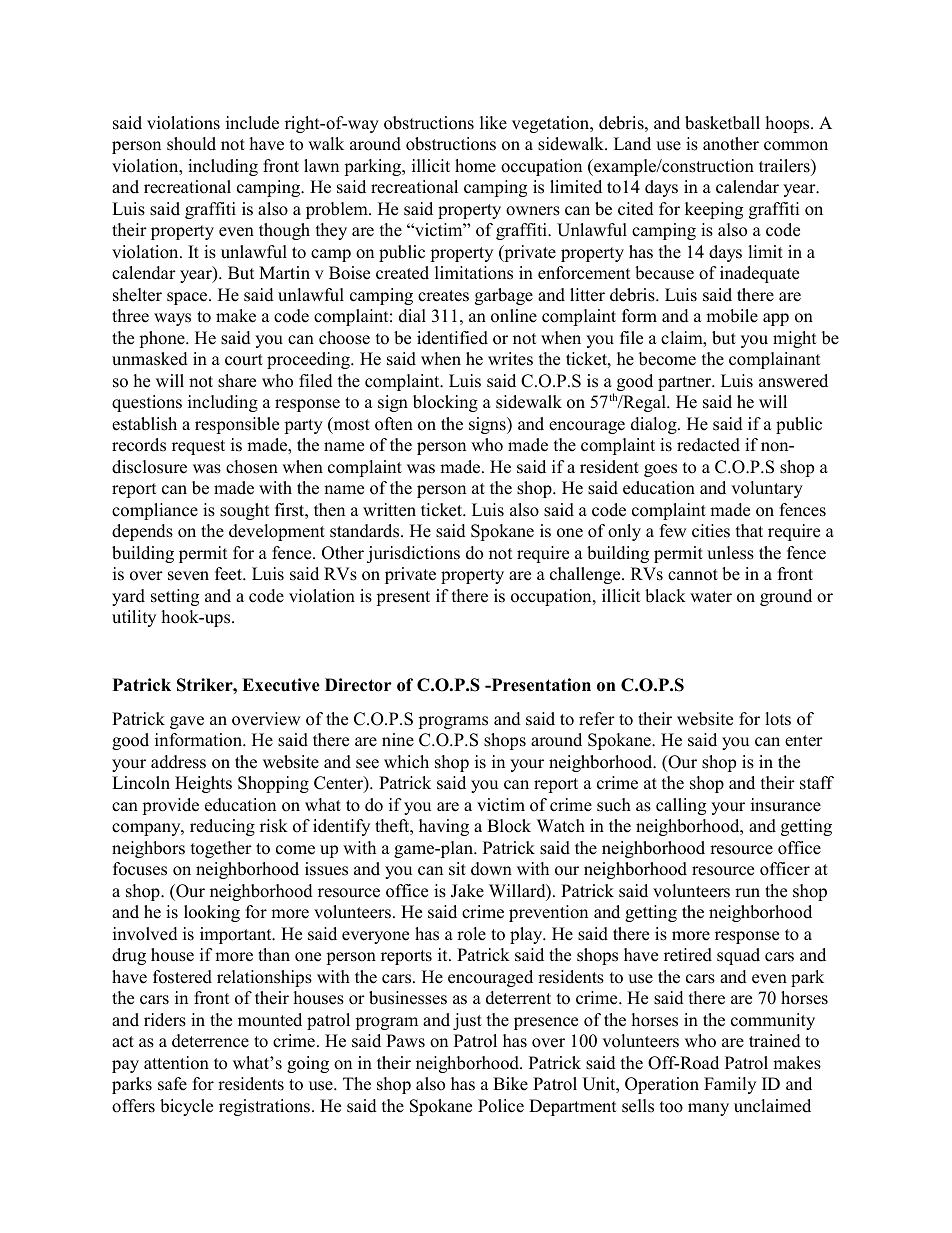 Image resolution: width=952 pixels, height=1233 pixels. Describe the element at coordinates (711, 597) in the screenshot. I see `water` at that location.
